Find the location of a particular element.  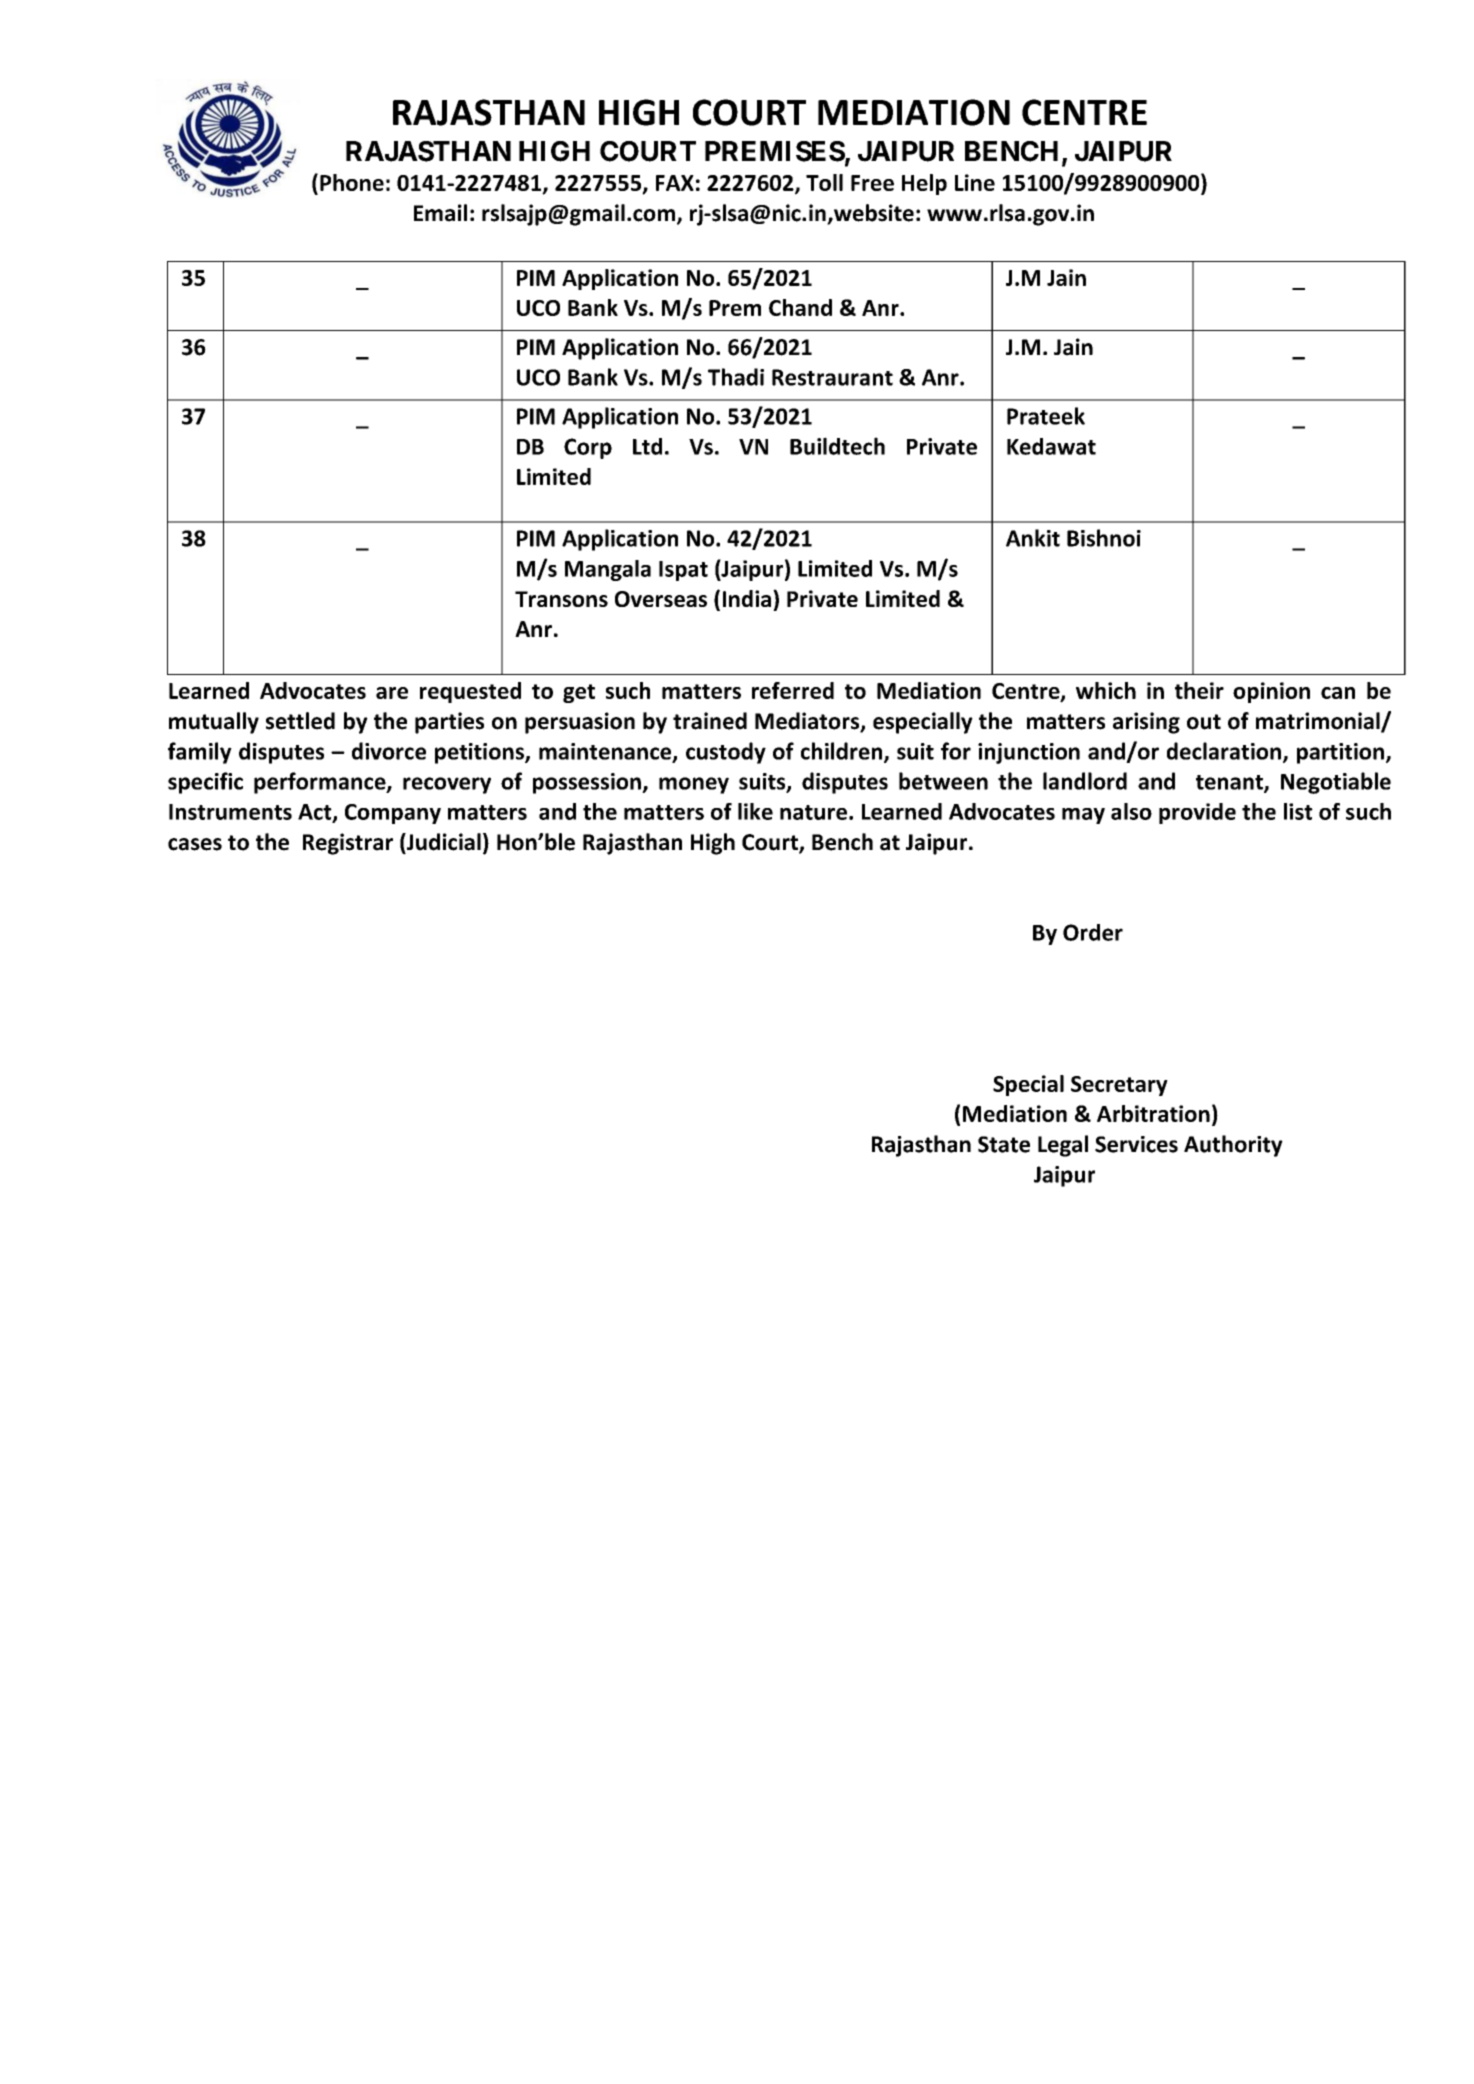

cases is located at coordinates (195, 844).
